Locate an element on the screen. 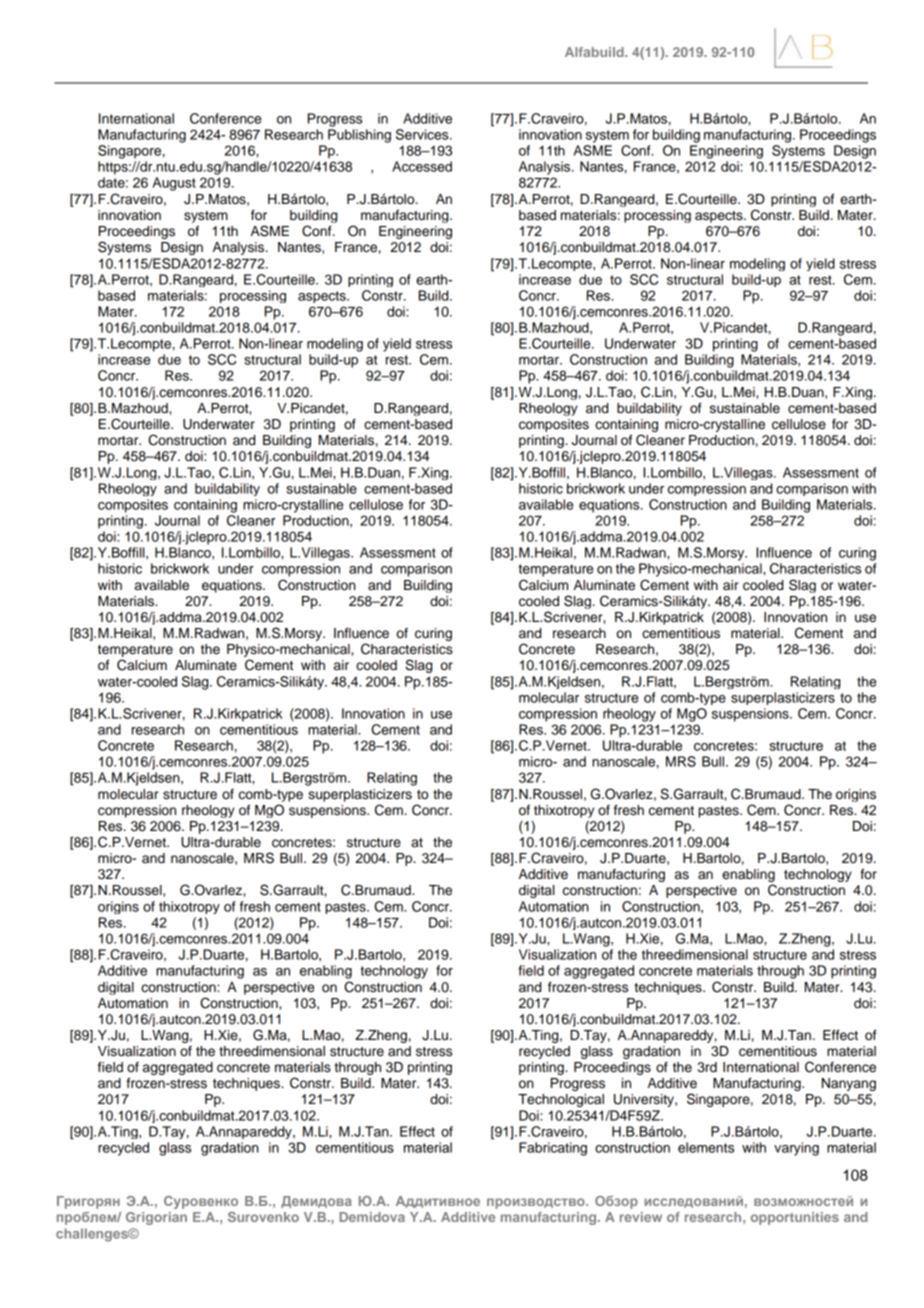 The width and height of the screenshot is (924, 1308). opportunities is located at coordinates (795, 1218).
